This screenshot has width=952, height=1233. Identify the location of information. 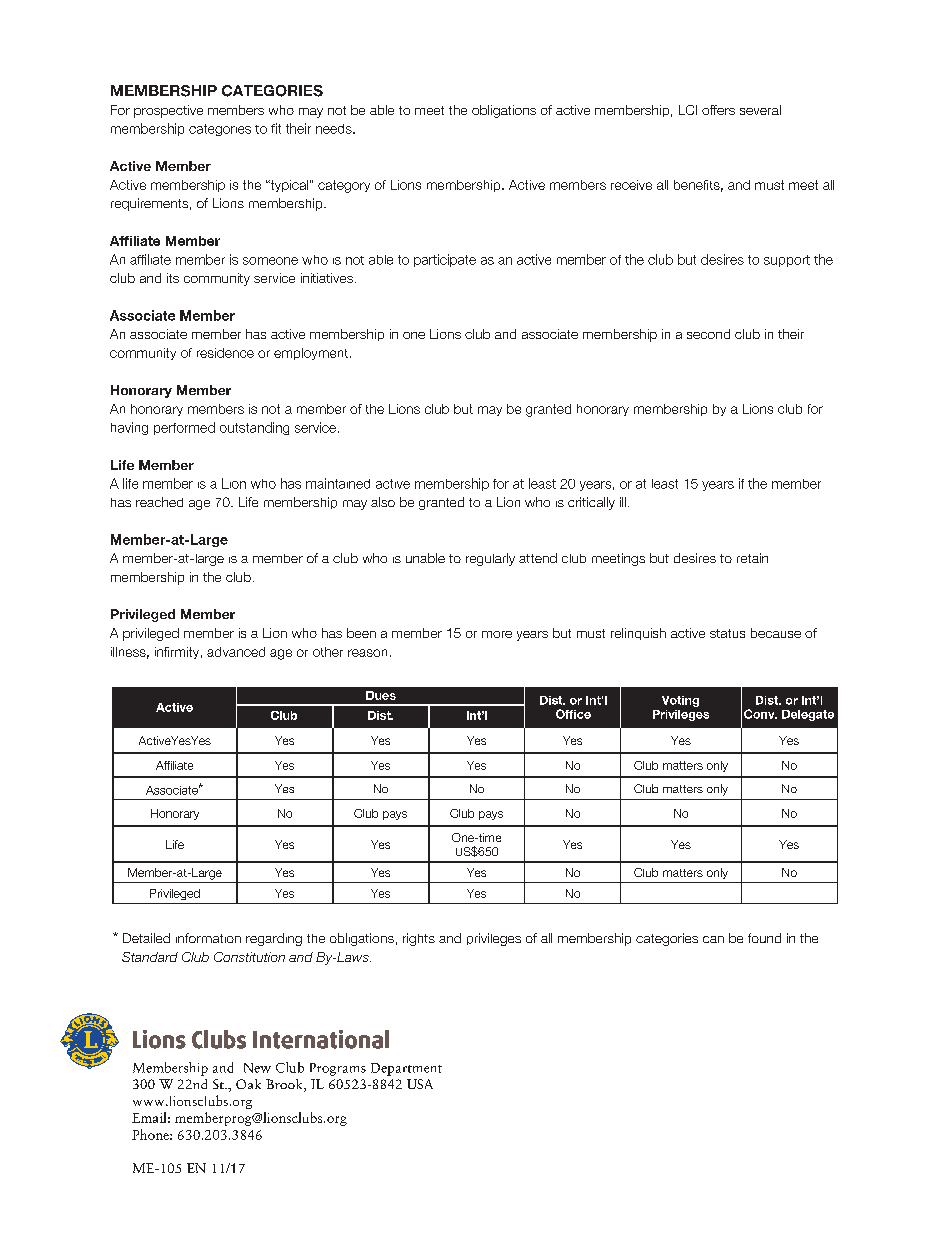
(208, 938).
